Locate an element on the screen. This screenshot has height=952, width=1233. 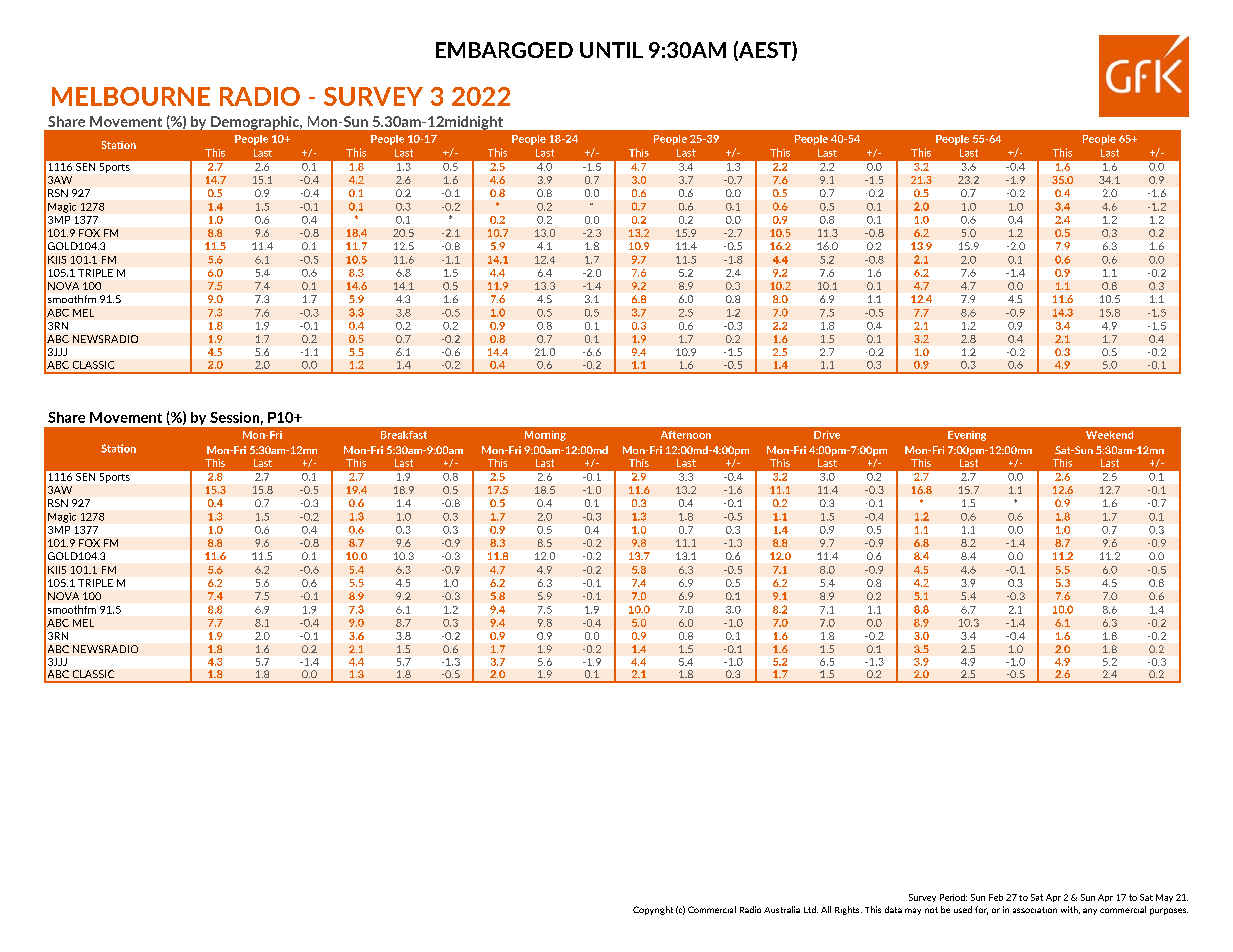
Morning is located at coordinates (545, 436).
